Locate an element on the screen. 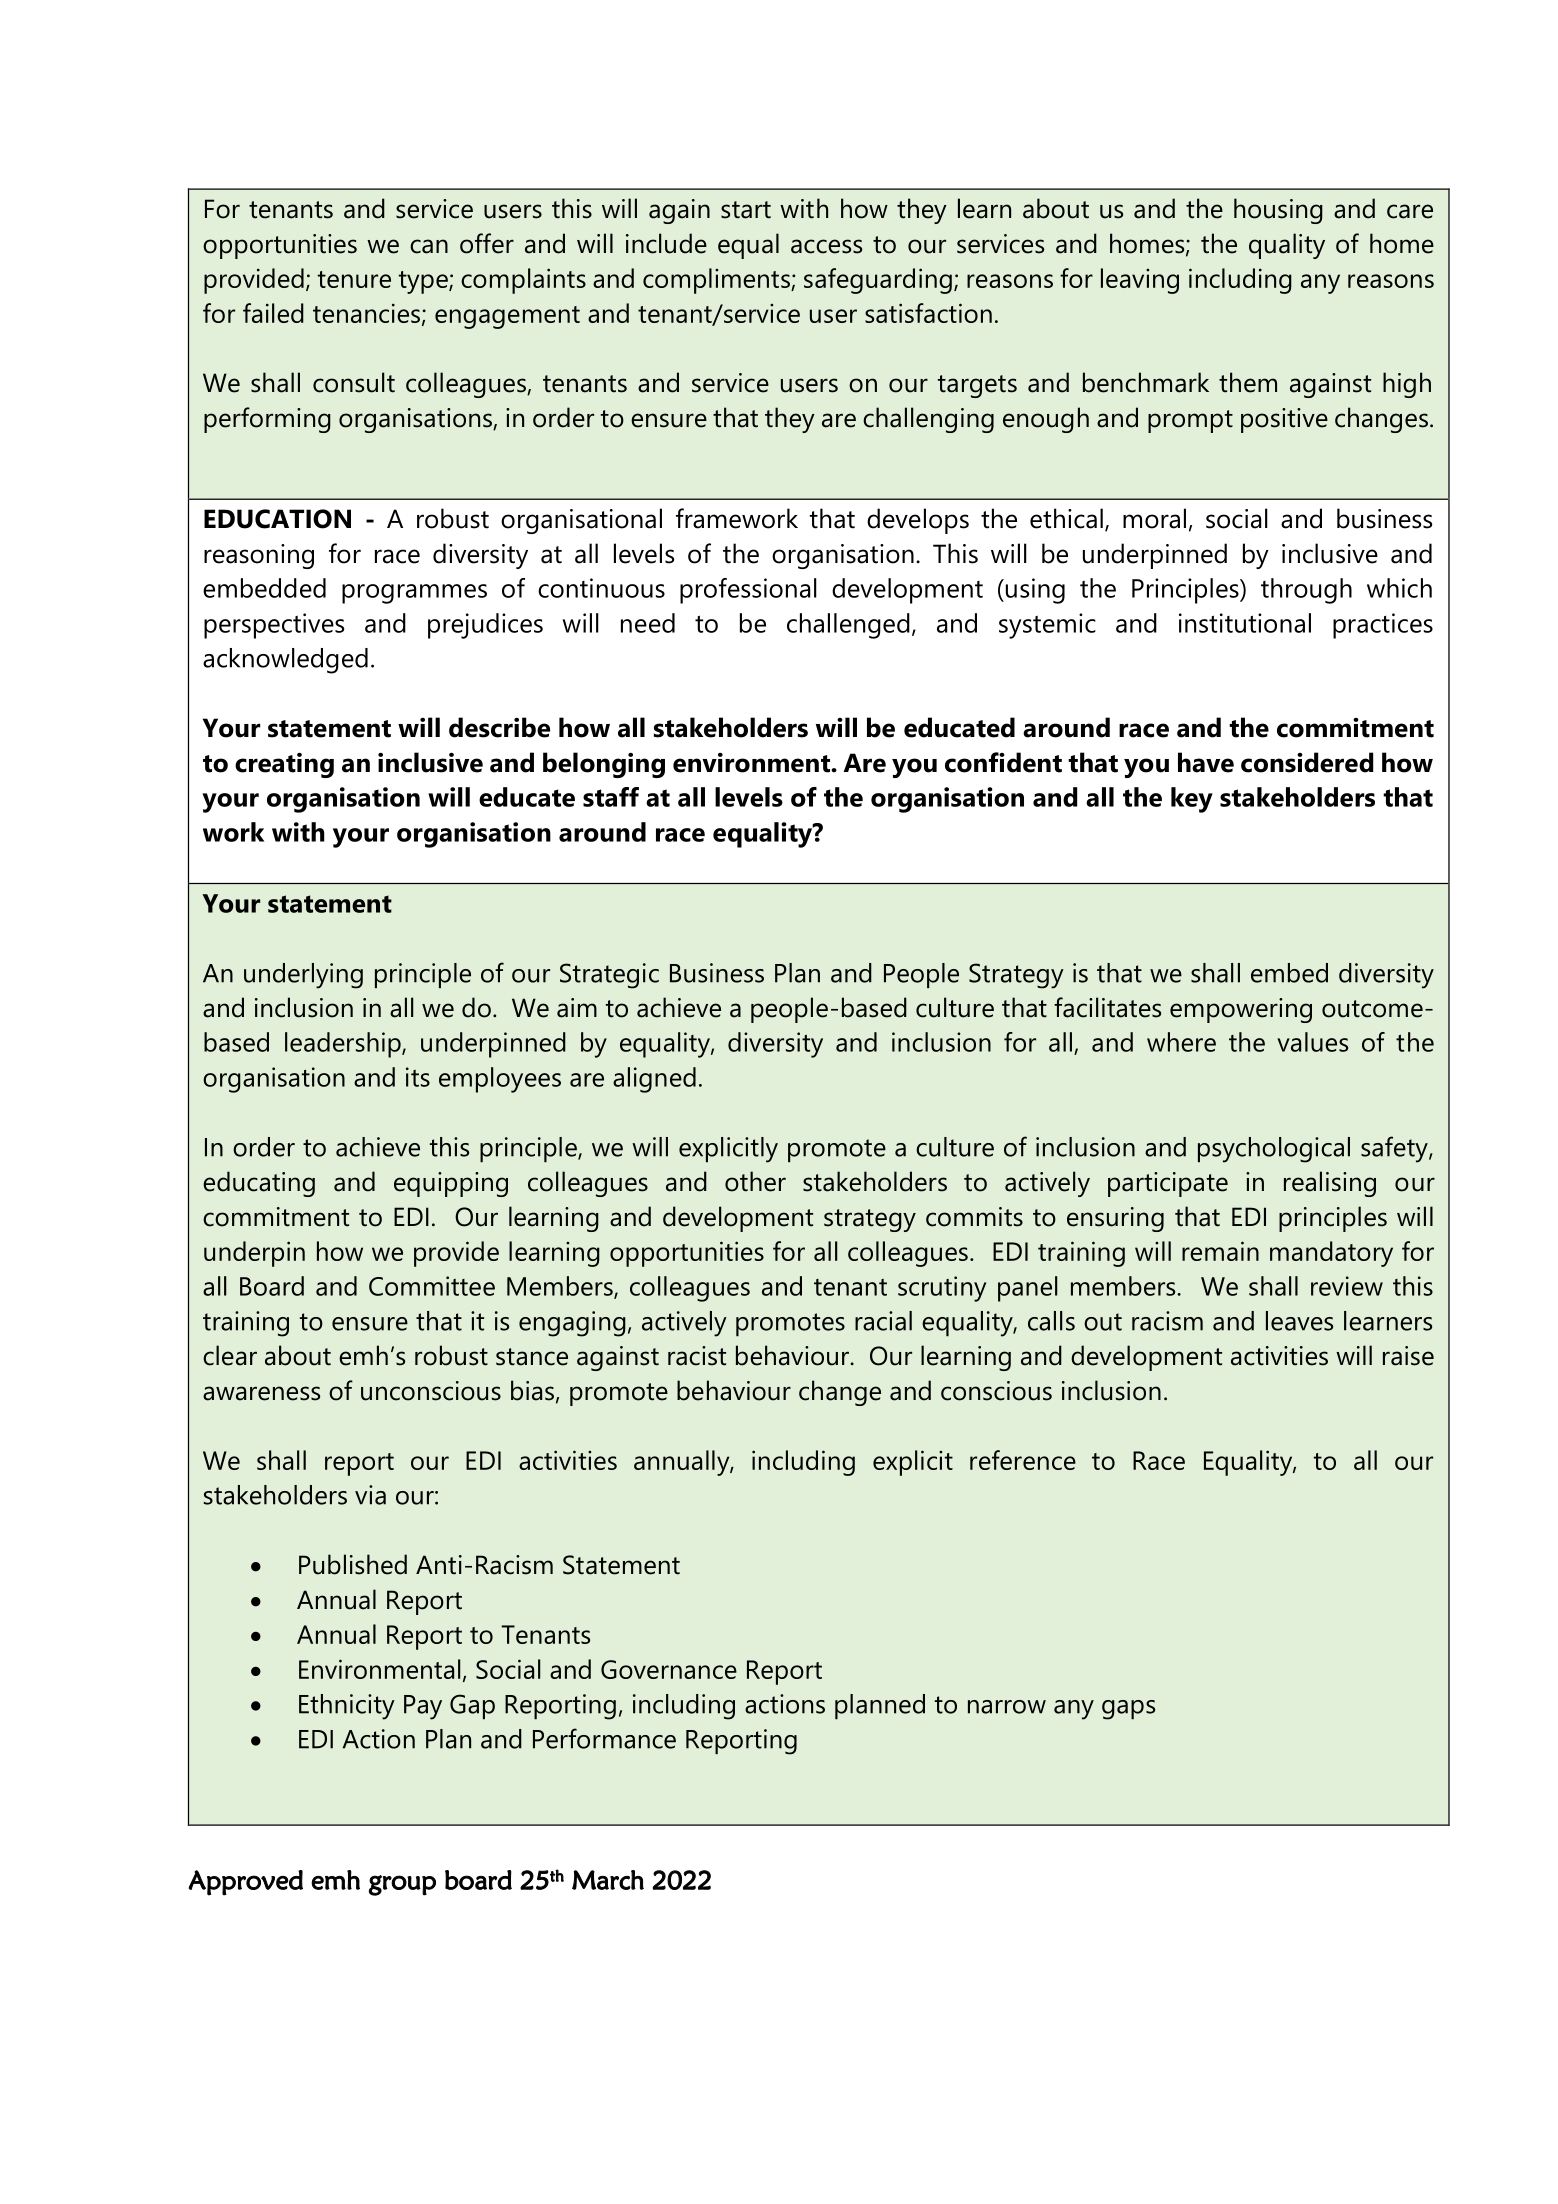 The height and width of the screenshot is (2204, 1558). confident is located at coordinates (1003, 762).
